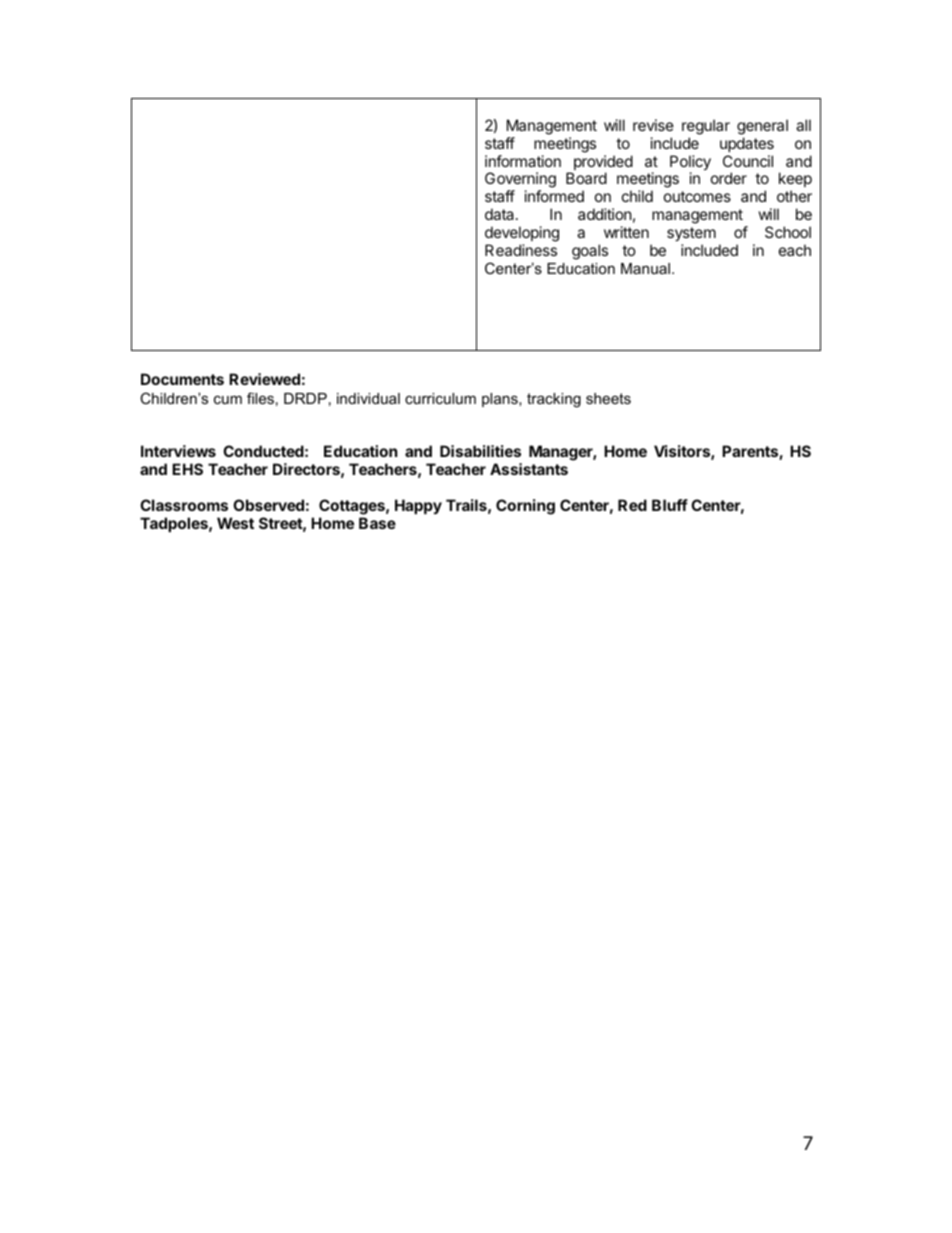 The width and height of the page is (952, 1233). Describe the element at coordinates (645, 268) in the page. I see `Manual` at that location.
